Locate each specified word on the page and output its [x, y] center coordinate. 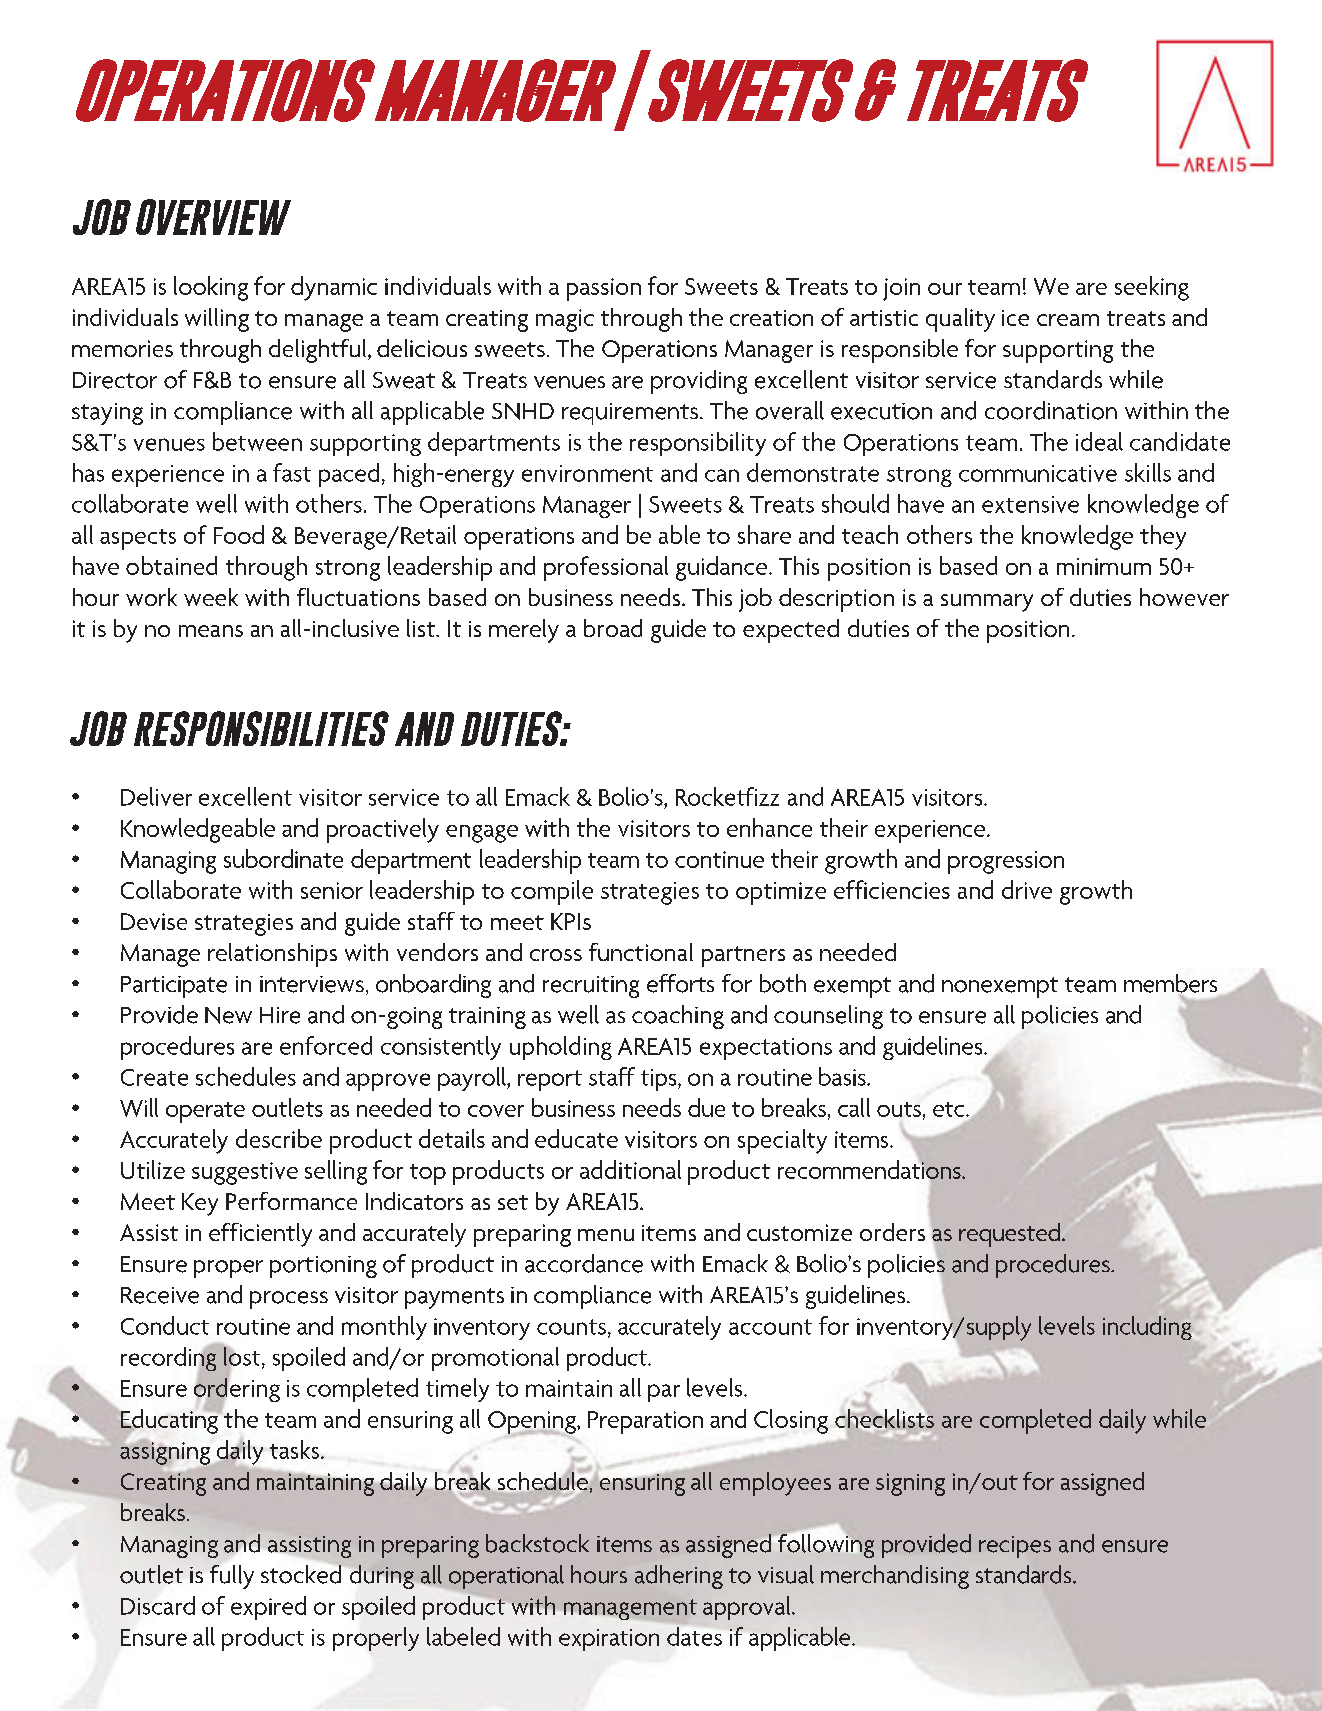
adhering [679, 1577]
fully [232, 1577]
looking [211, 288]
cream [1068, 320]
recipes [1015, 1547]
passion [604, 289]
